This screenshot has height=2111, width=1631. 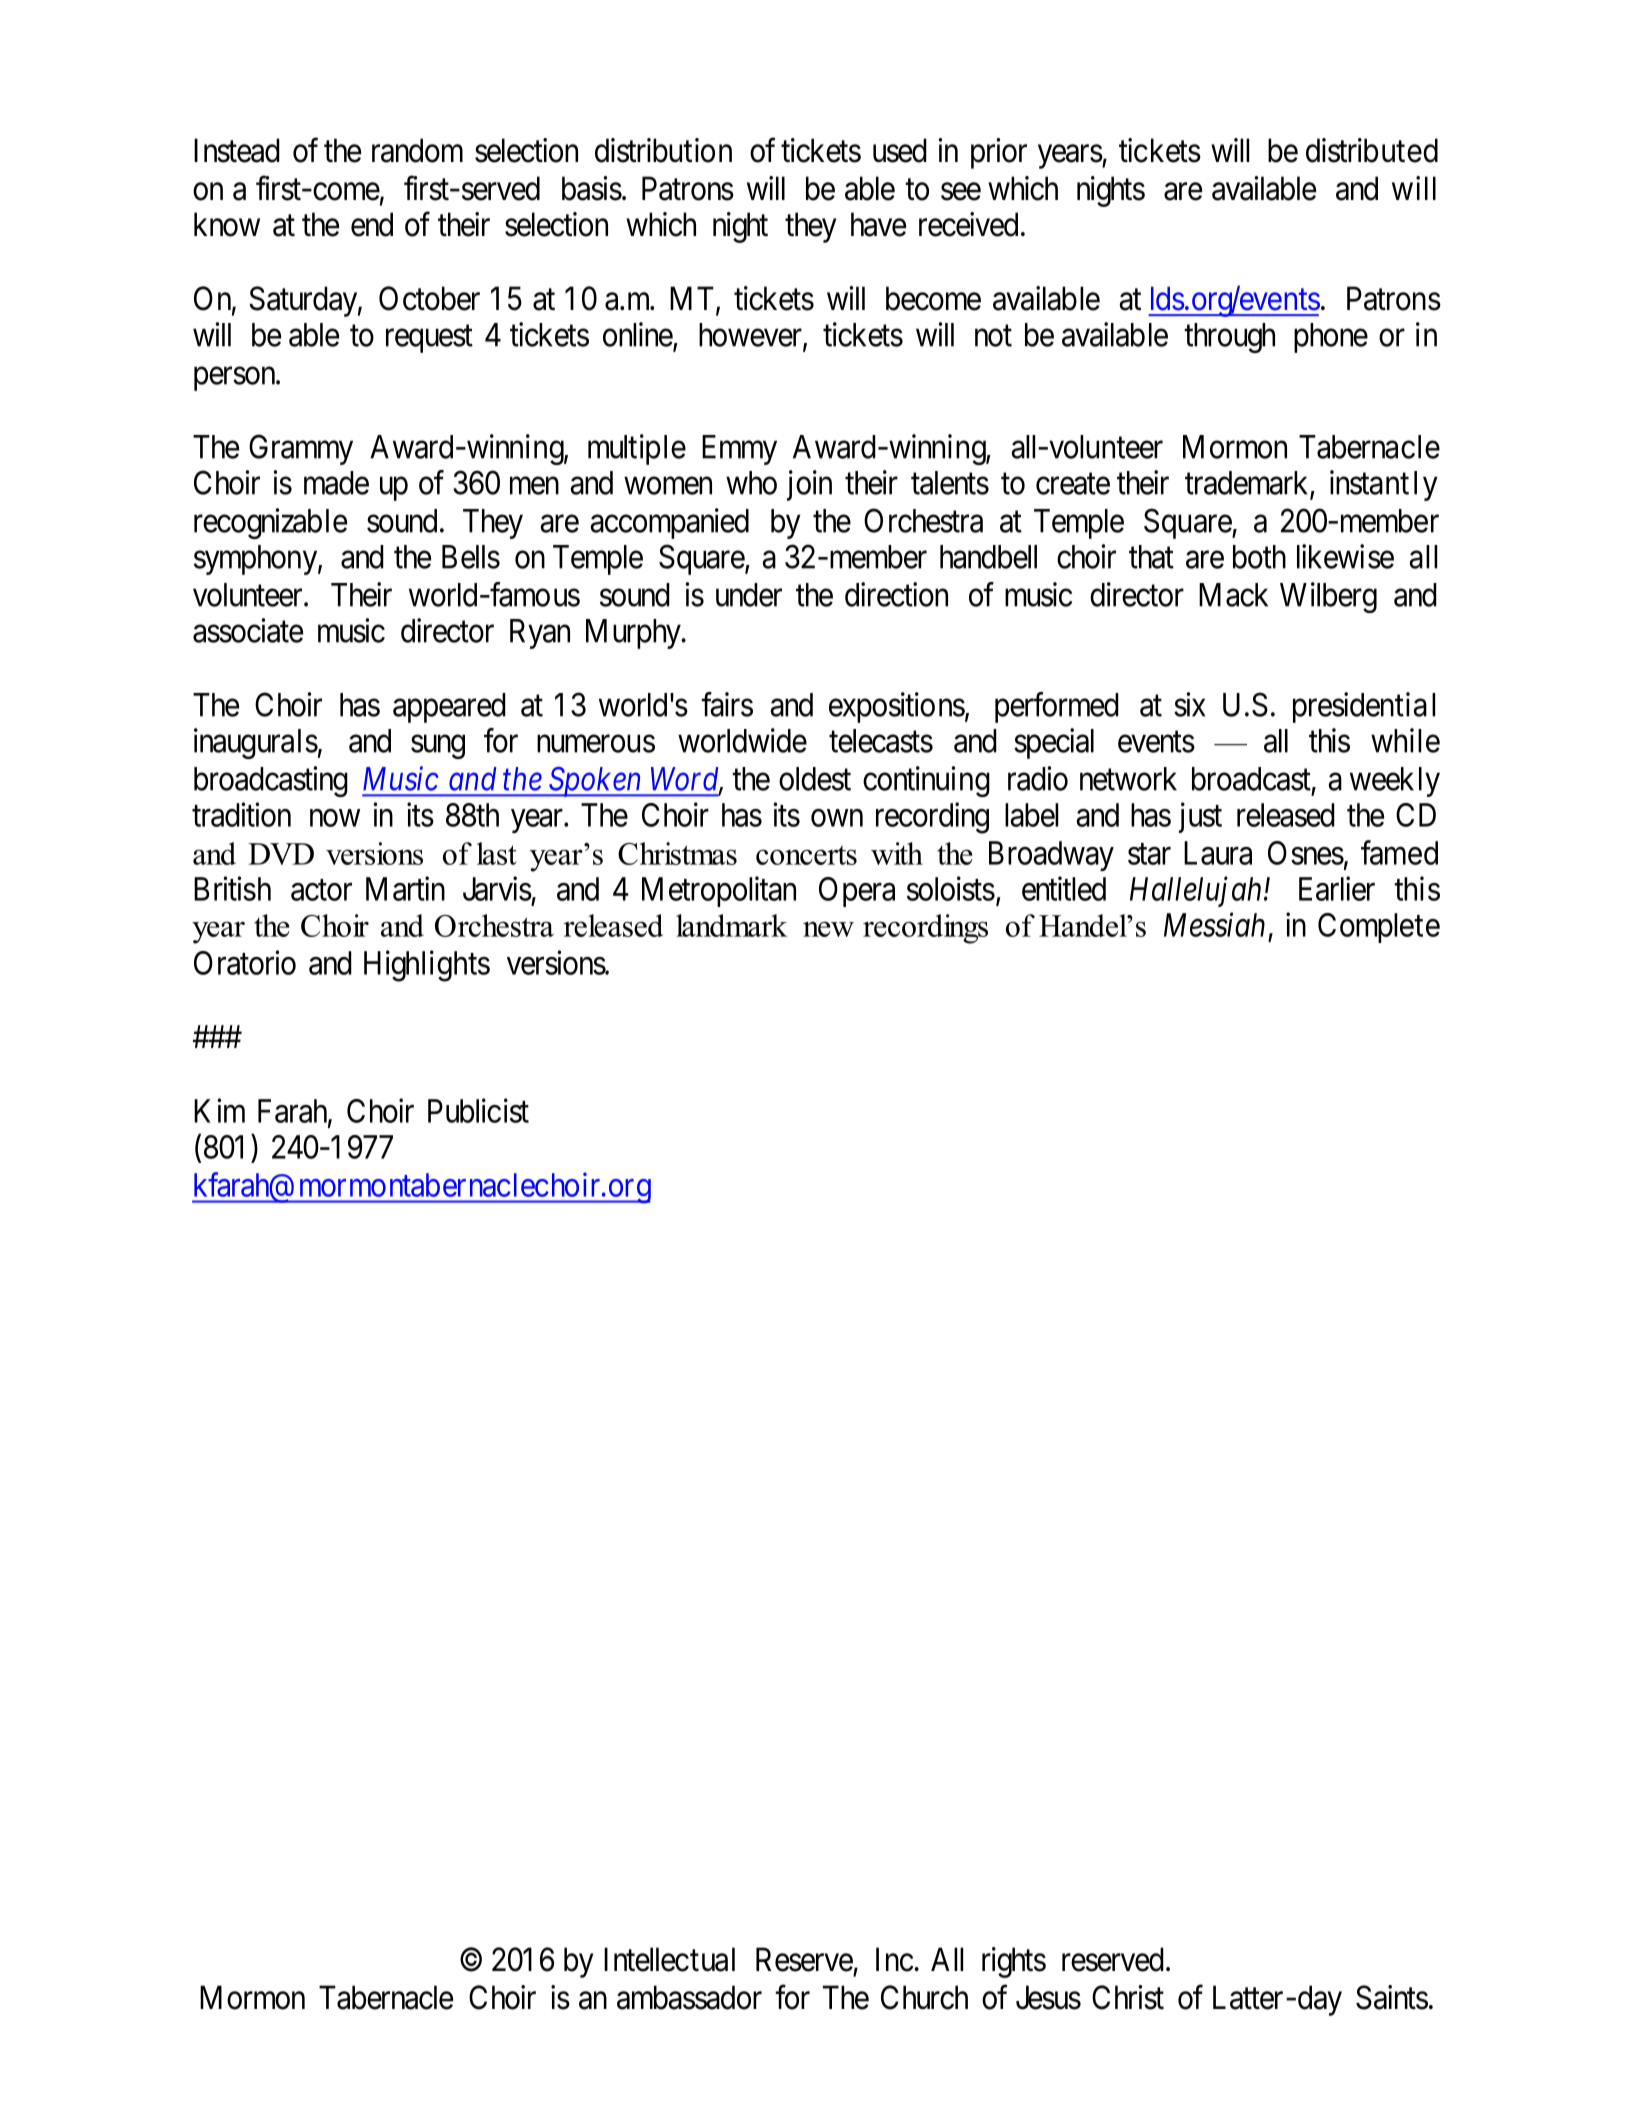 What do you see at coordinates (1214, 924) in the screenshot?
I see `Messiah` at bounding box center [1214, 924].
